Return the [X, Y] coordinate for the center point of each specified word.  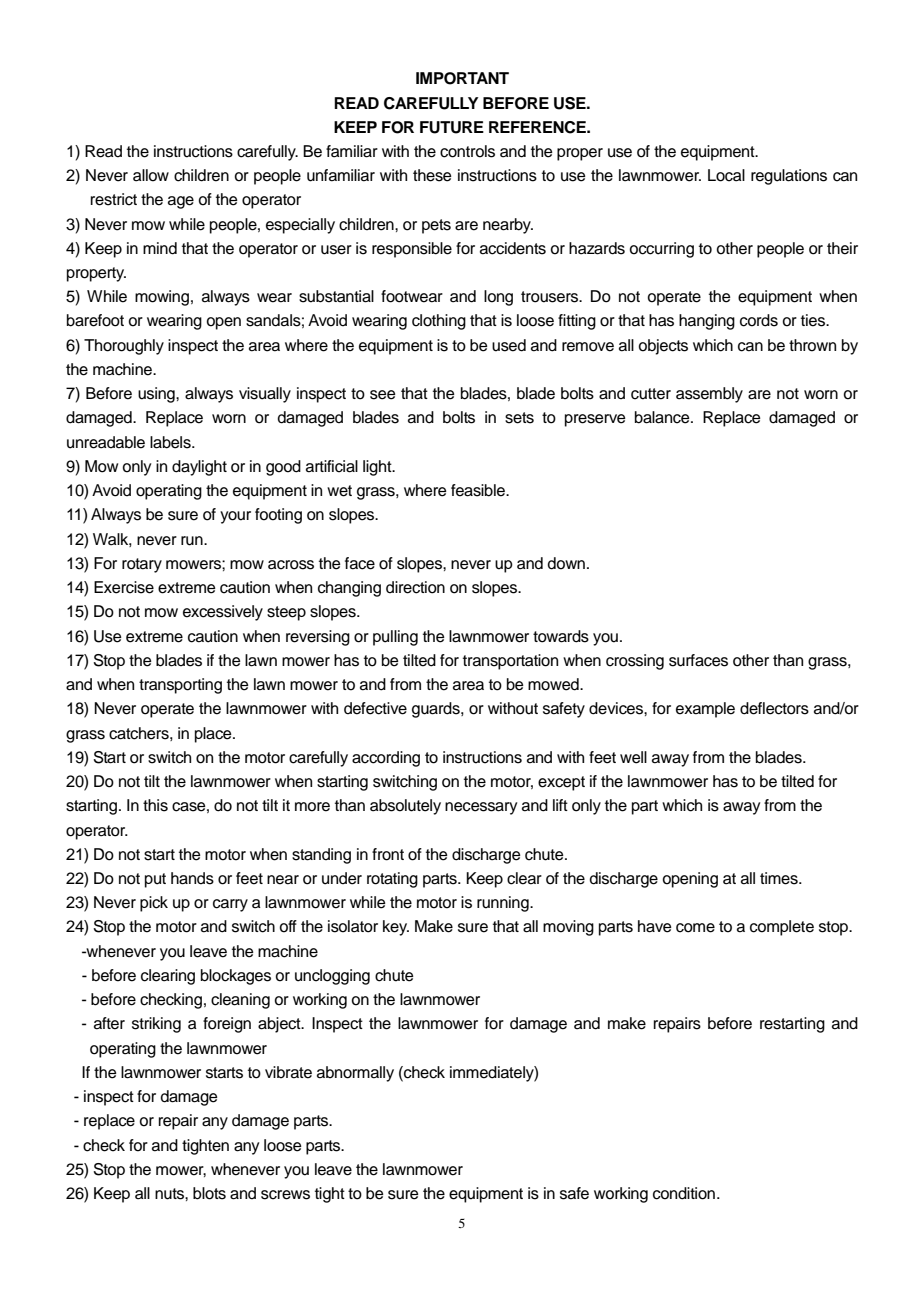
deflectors [774, 708]
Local [726, 175]
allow [151, 175]
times [780, 878]
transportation [510, 662]
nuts [170, 1194]
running [504, 904]
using [157, 395]
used [509, 345]
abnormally [355, 1074]
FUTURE [452, 127]
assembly [709, 395]
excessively [223, 613]
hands [192, 878]
